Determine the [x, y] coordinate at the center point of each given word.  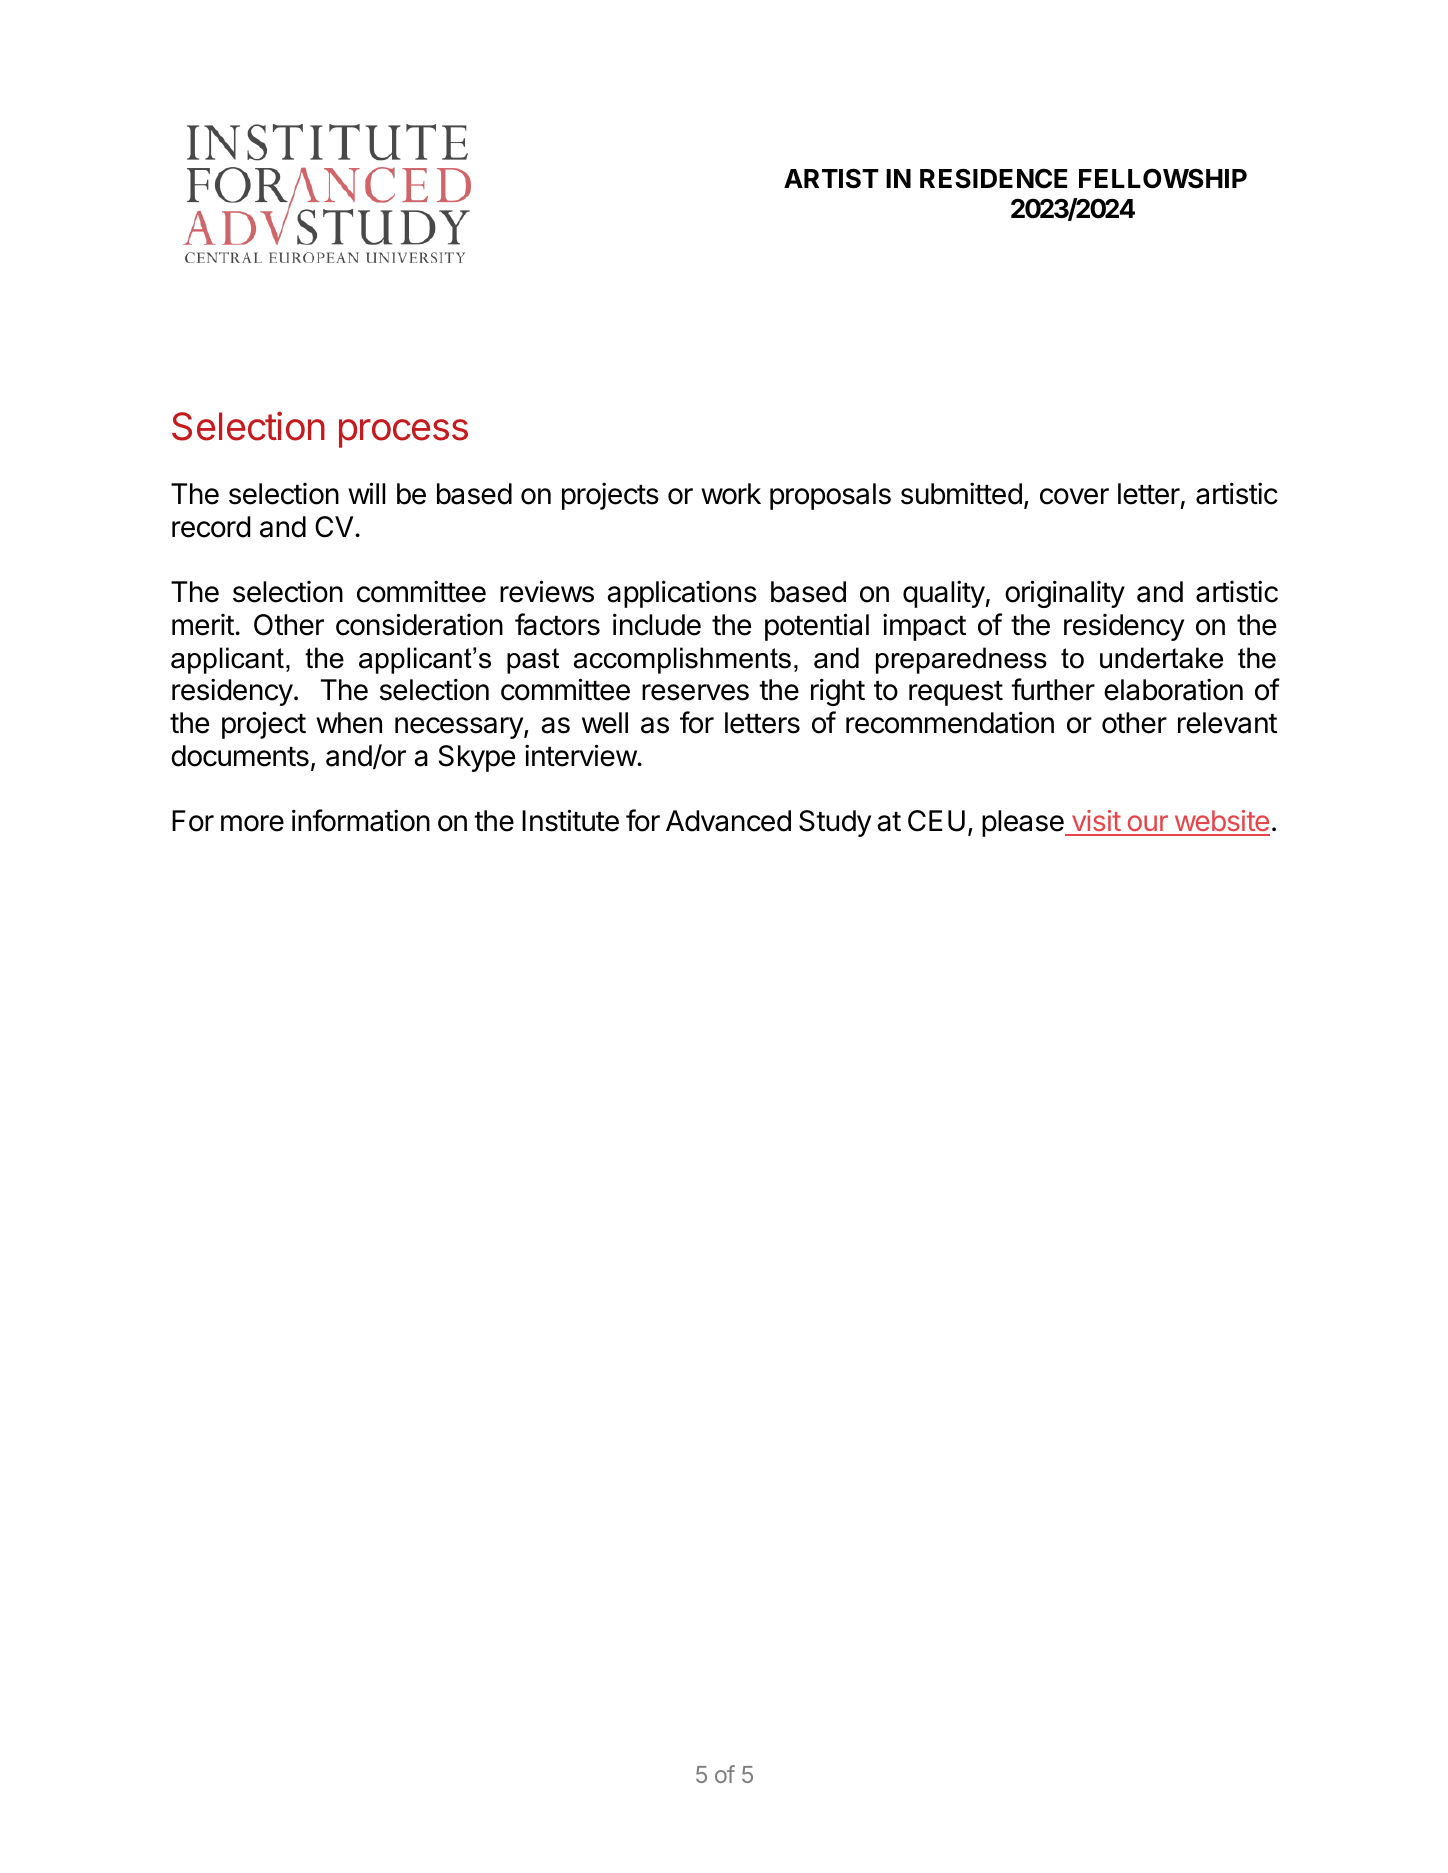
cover [1074, 496]
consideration [419, 624]
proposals [830, 496]
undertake [1161, 658]
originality [1065, 594]
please [1024, 823]
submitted [961, 493]
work [731, 494]
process [403, 433]
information [361, 820]
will [366, 493]
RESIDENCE [994, 178]
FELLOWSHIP [1163, 178]
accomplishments [682, 660]
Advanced [728, 821]
